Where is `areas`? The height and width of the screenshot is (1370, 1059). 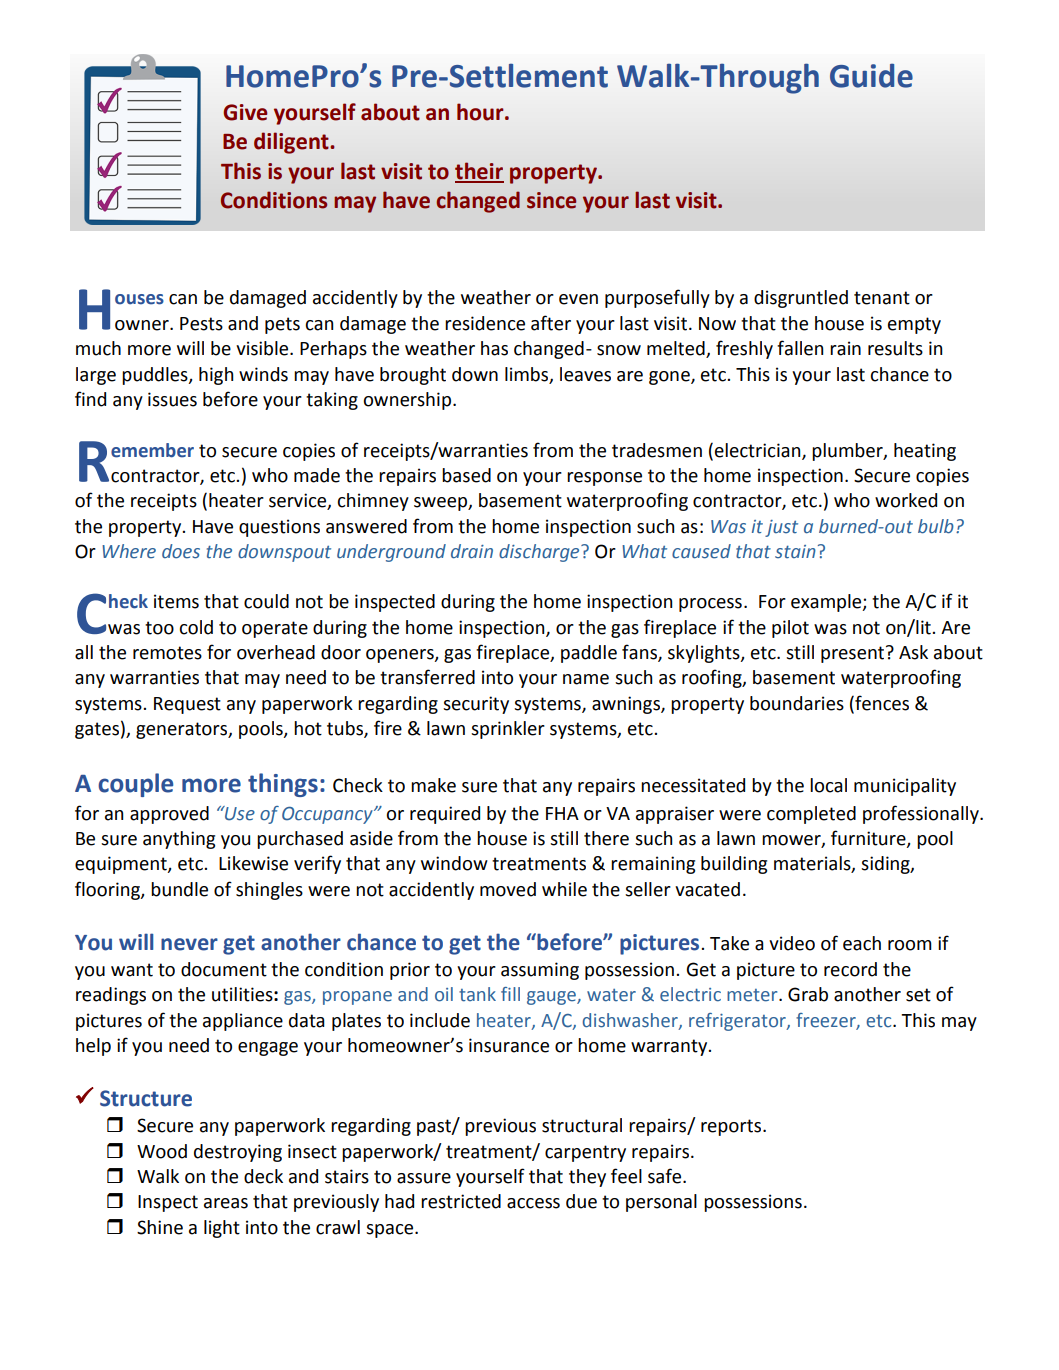
areas is located at coordinates (226, 1203).
